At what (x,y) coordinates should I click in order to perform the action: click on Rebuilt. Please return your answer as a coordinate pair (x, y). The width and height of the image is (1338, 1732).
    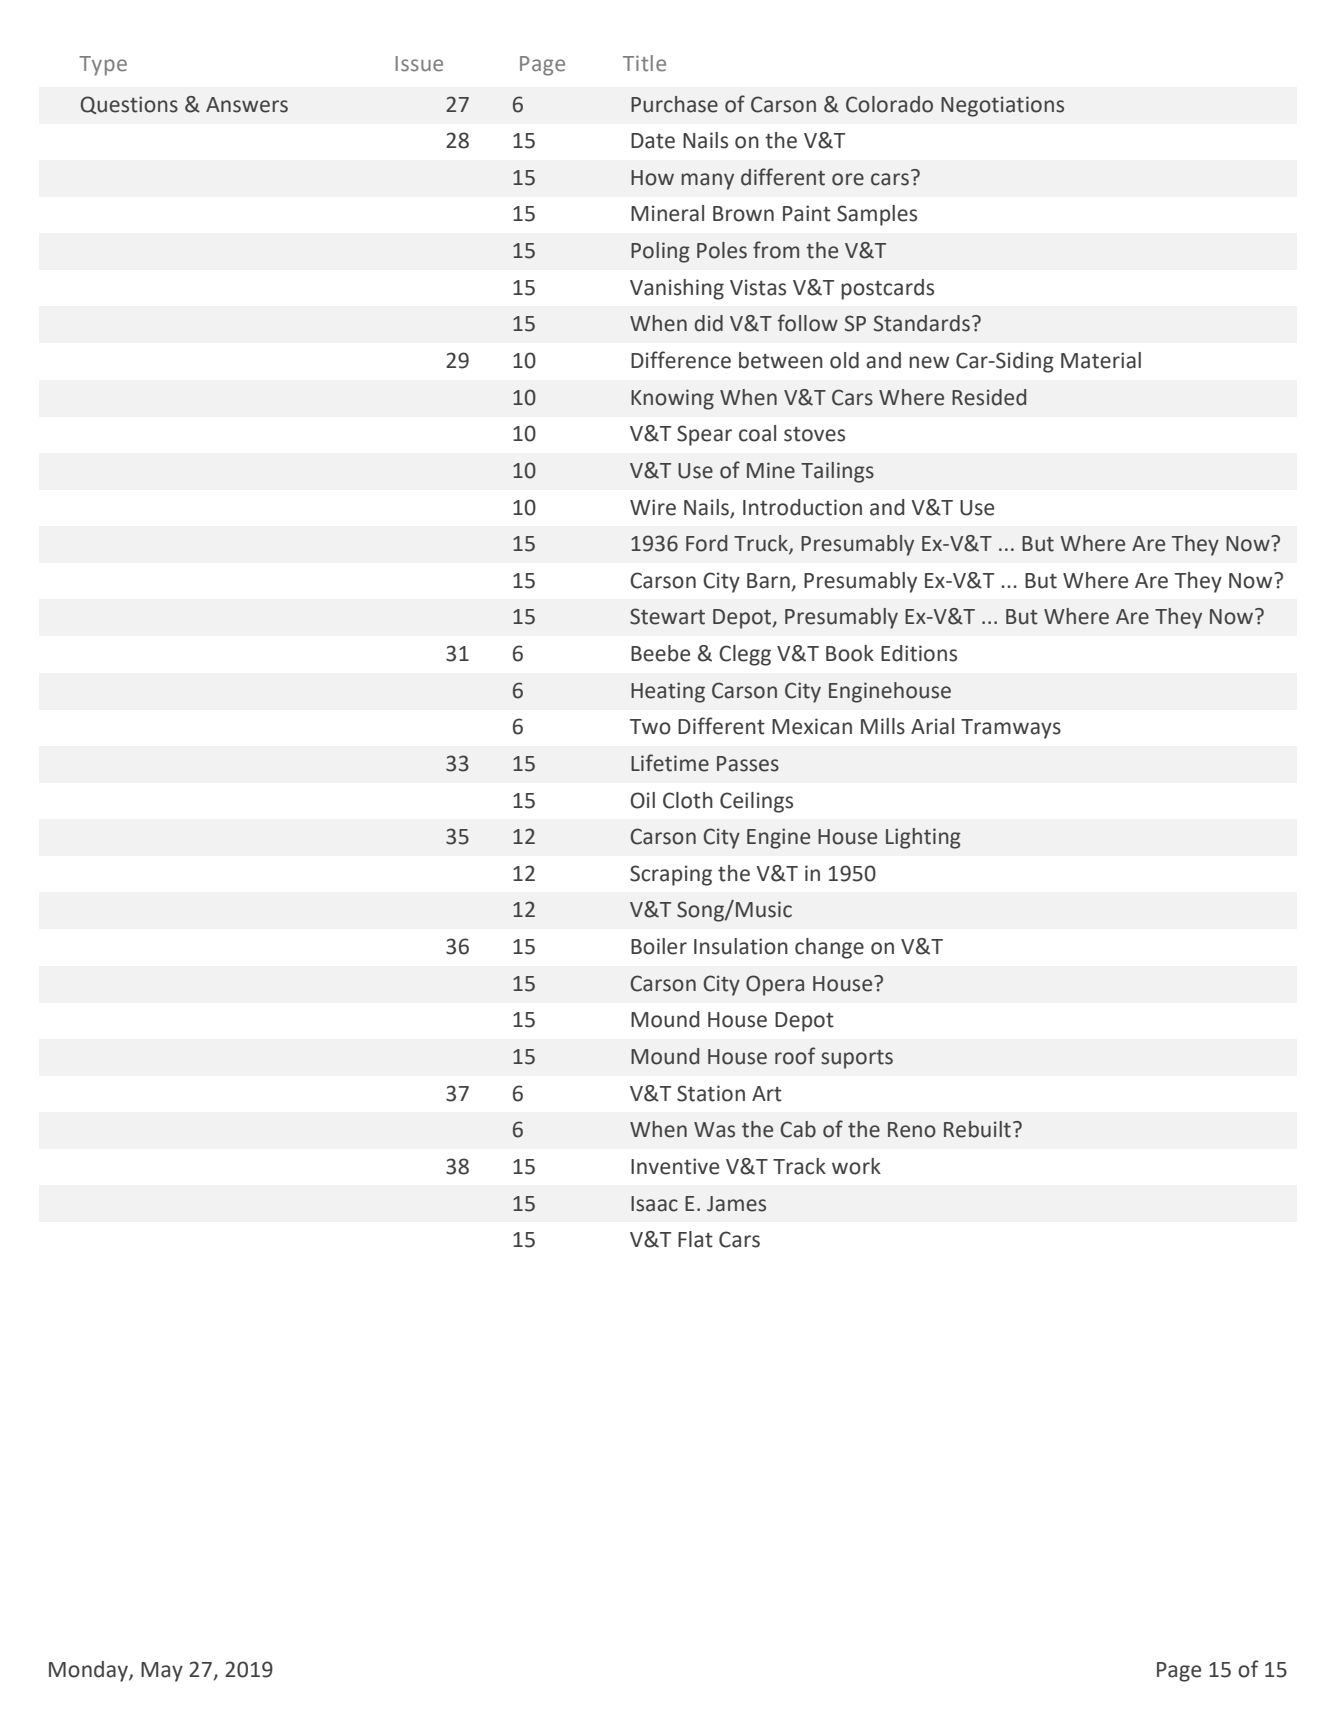
    Looking at the image, I should click on (977, 1129).
